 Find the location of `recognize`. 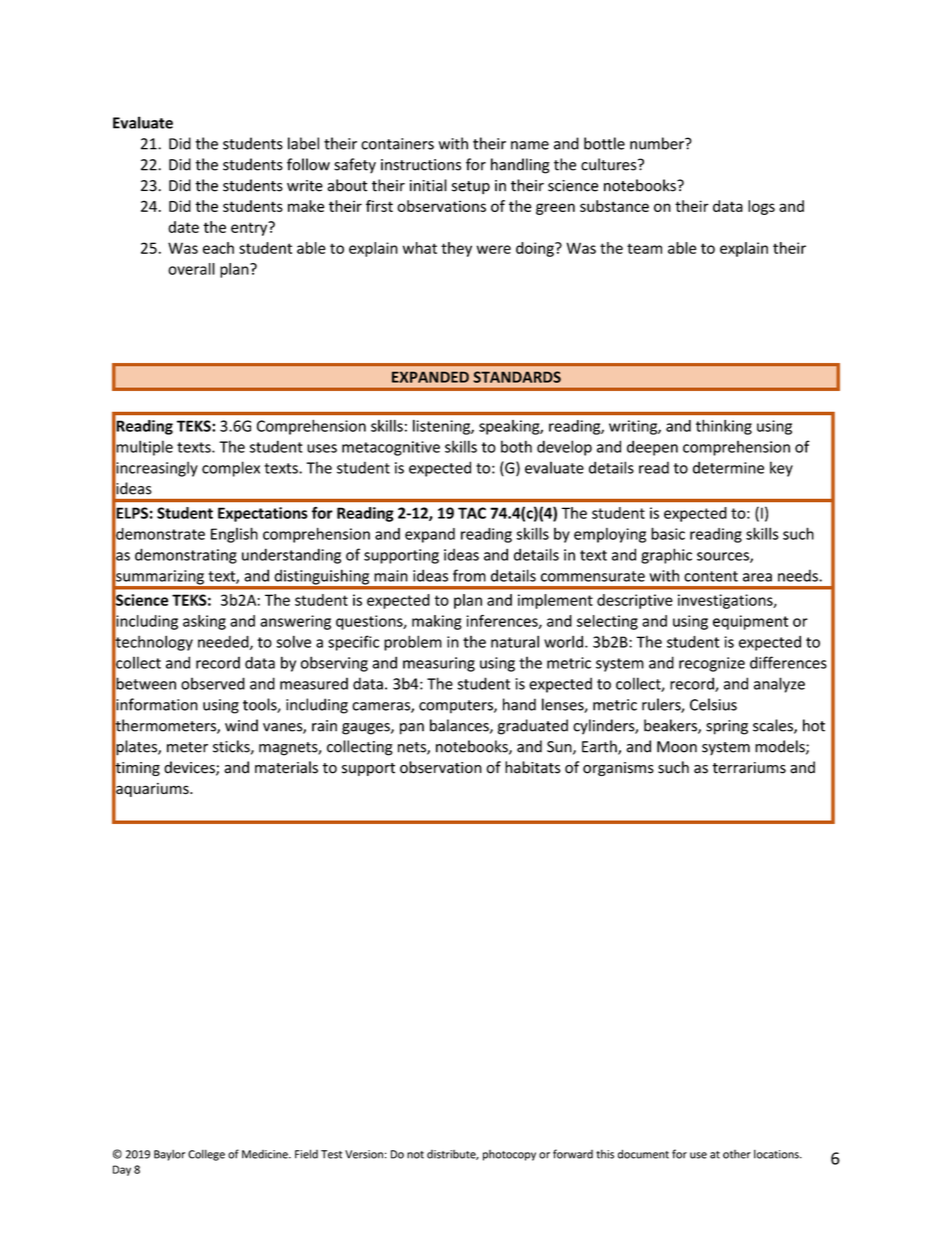

recognize is located at coordinates (712, 664).
